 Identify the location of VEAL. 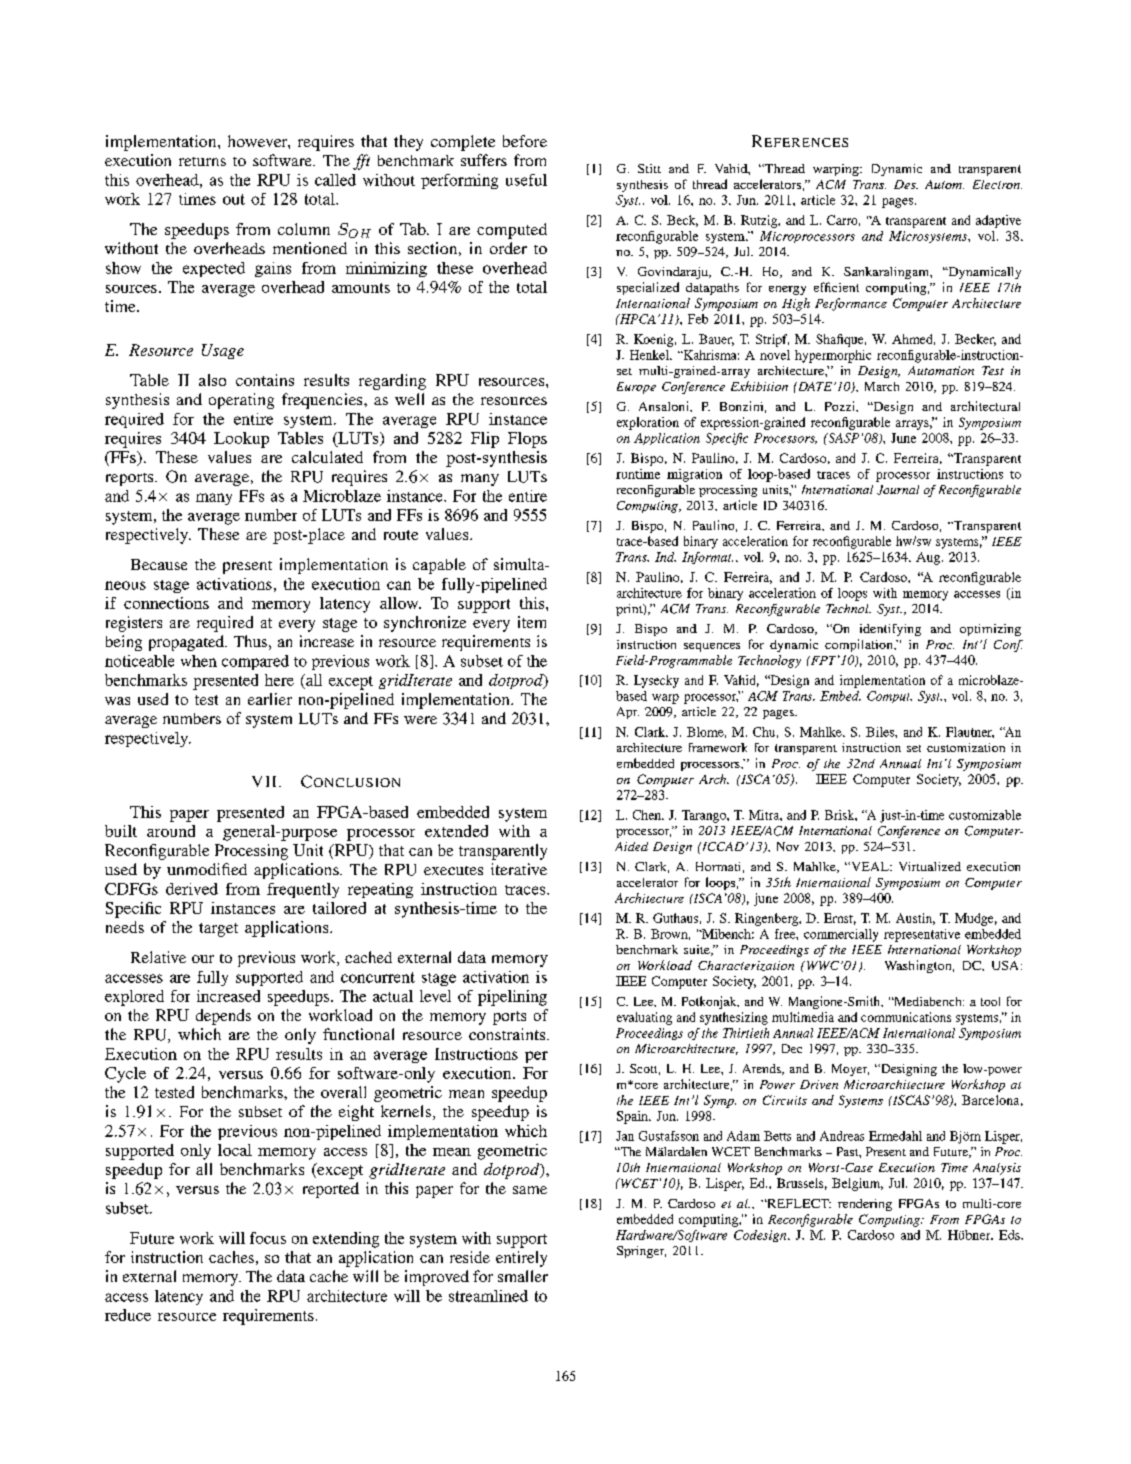
(870, 866).
